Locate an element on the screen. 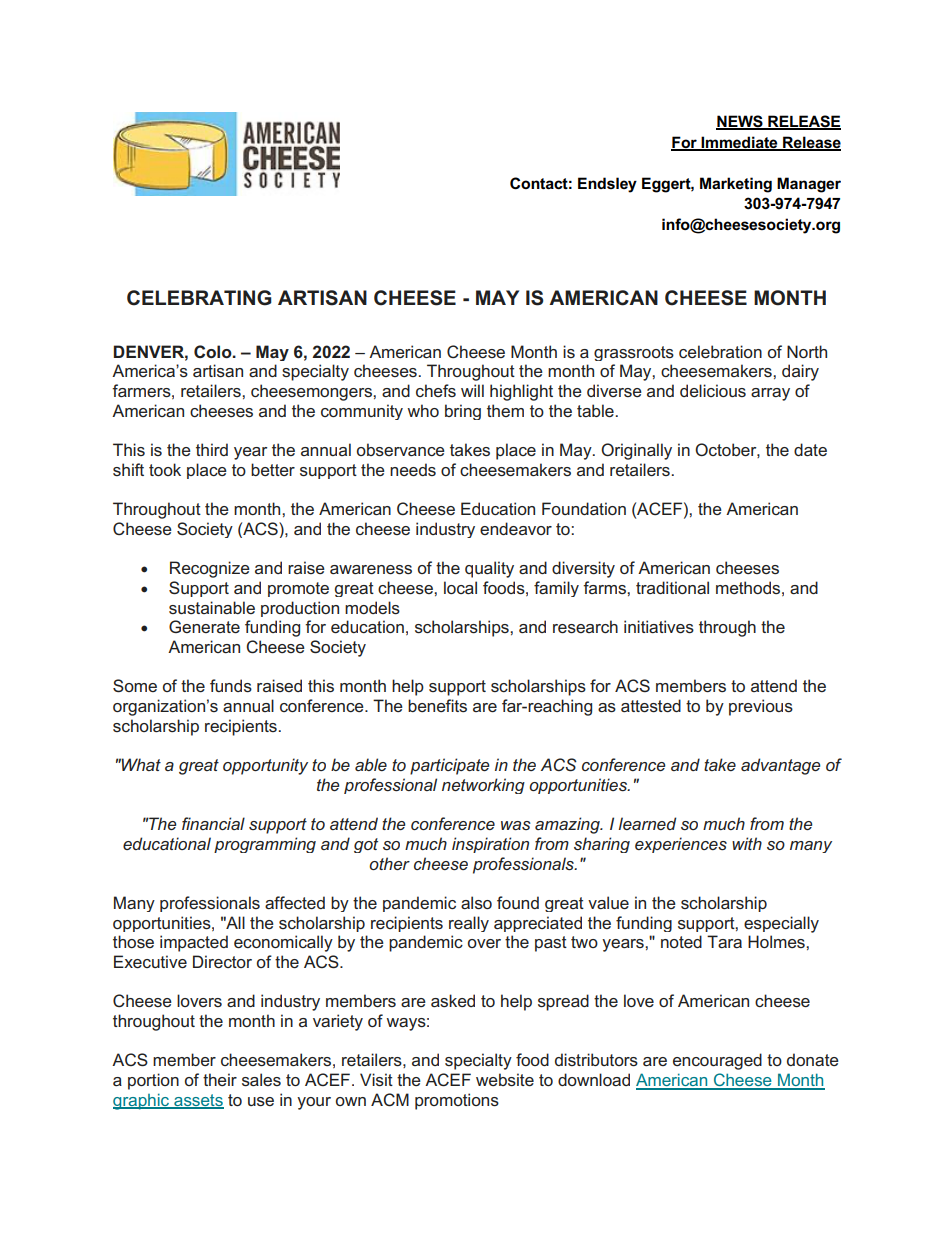  Generate is located at coordinates (204, 626).
